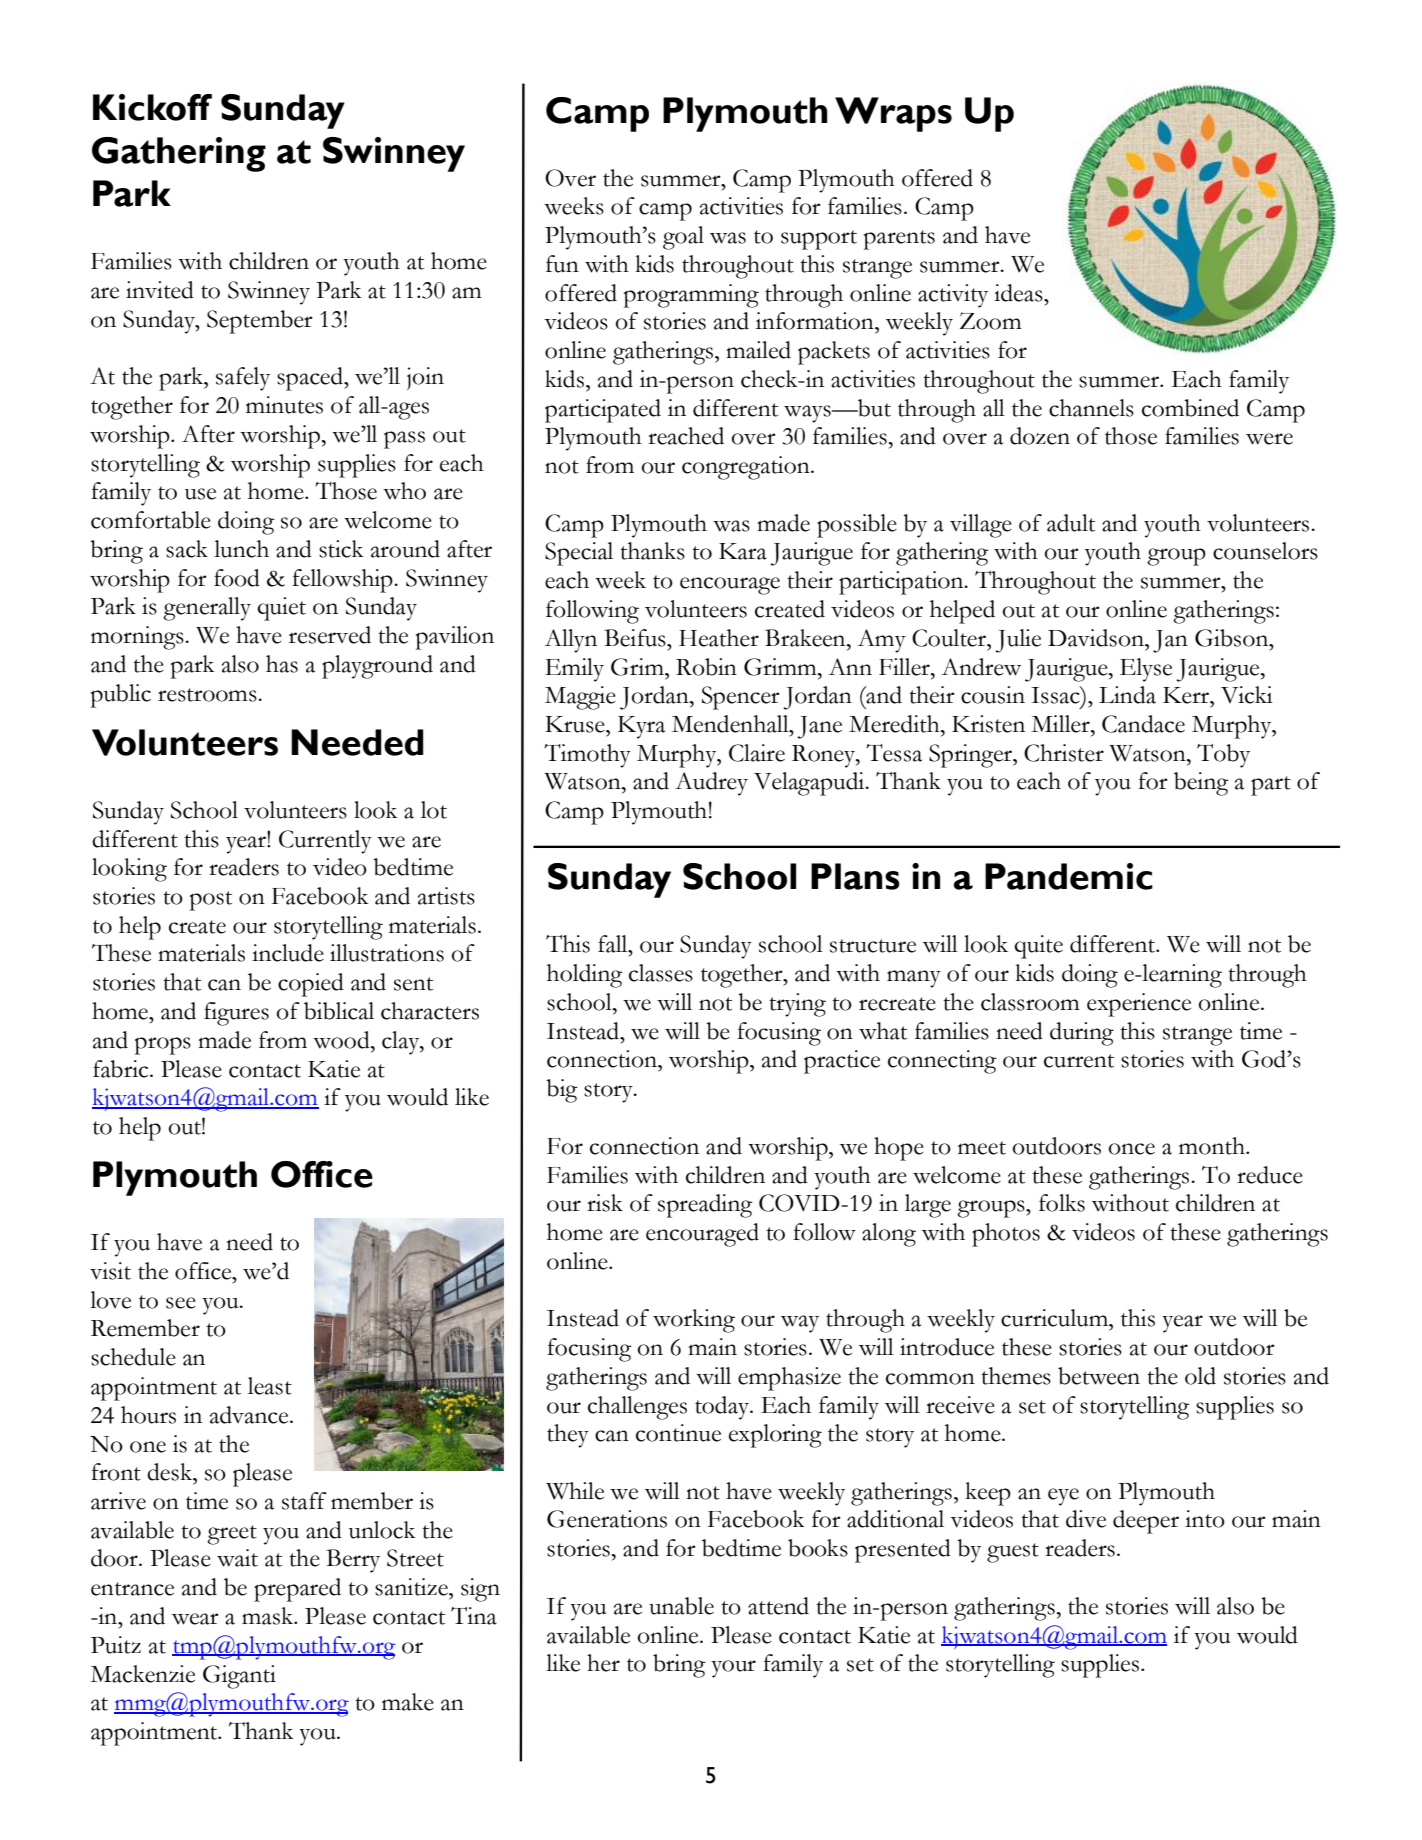  I want to click on Robin, so click(706, 667).
